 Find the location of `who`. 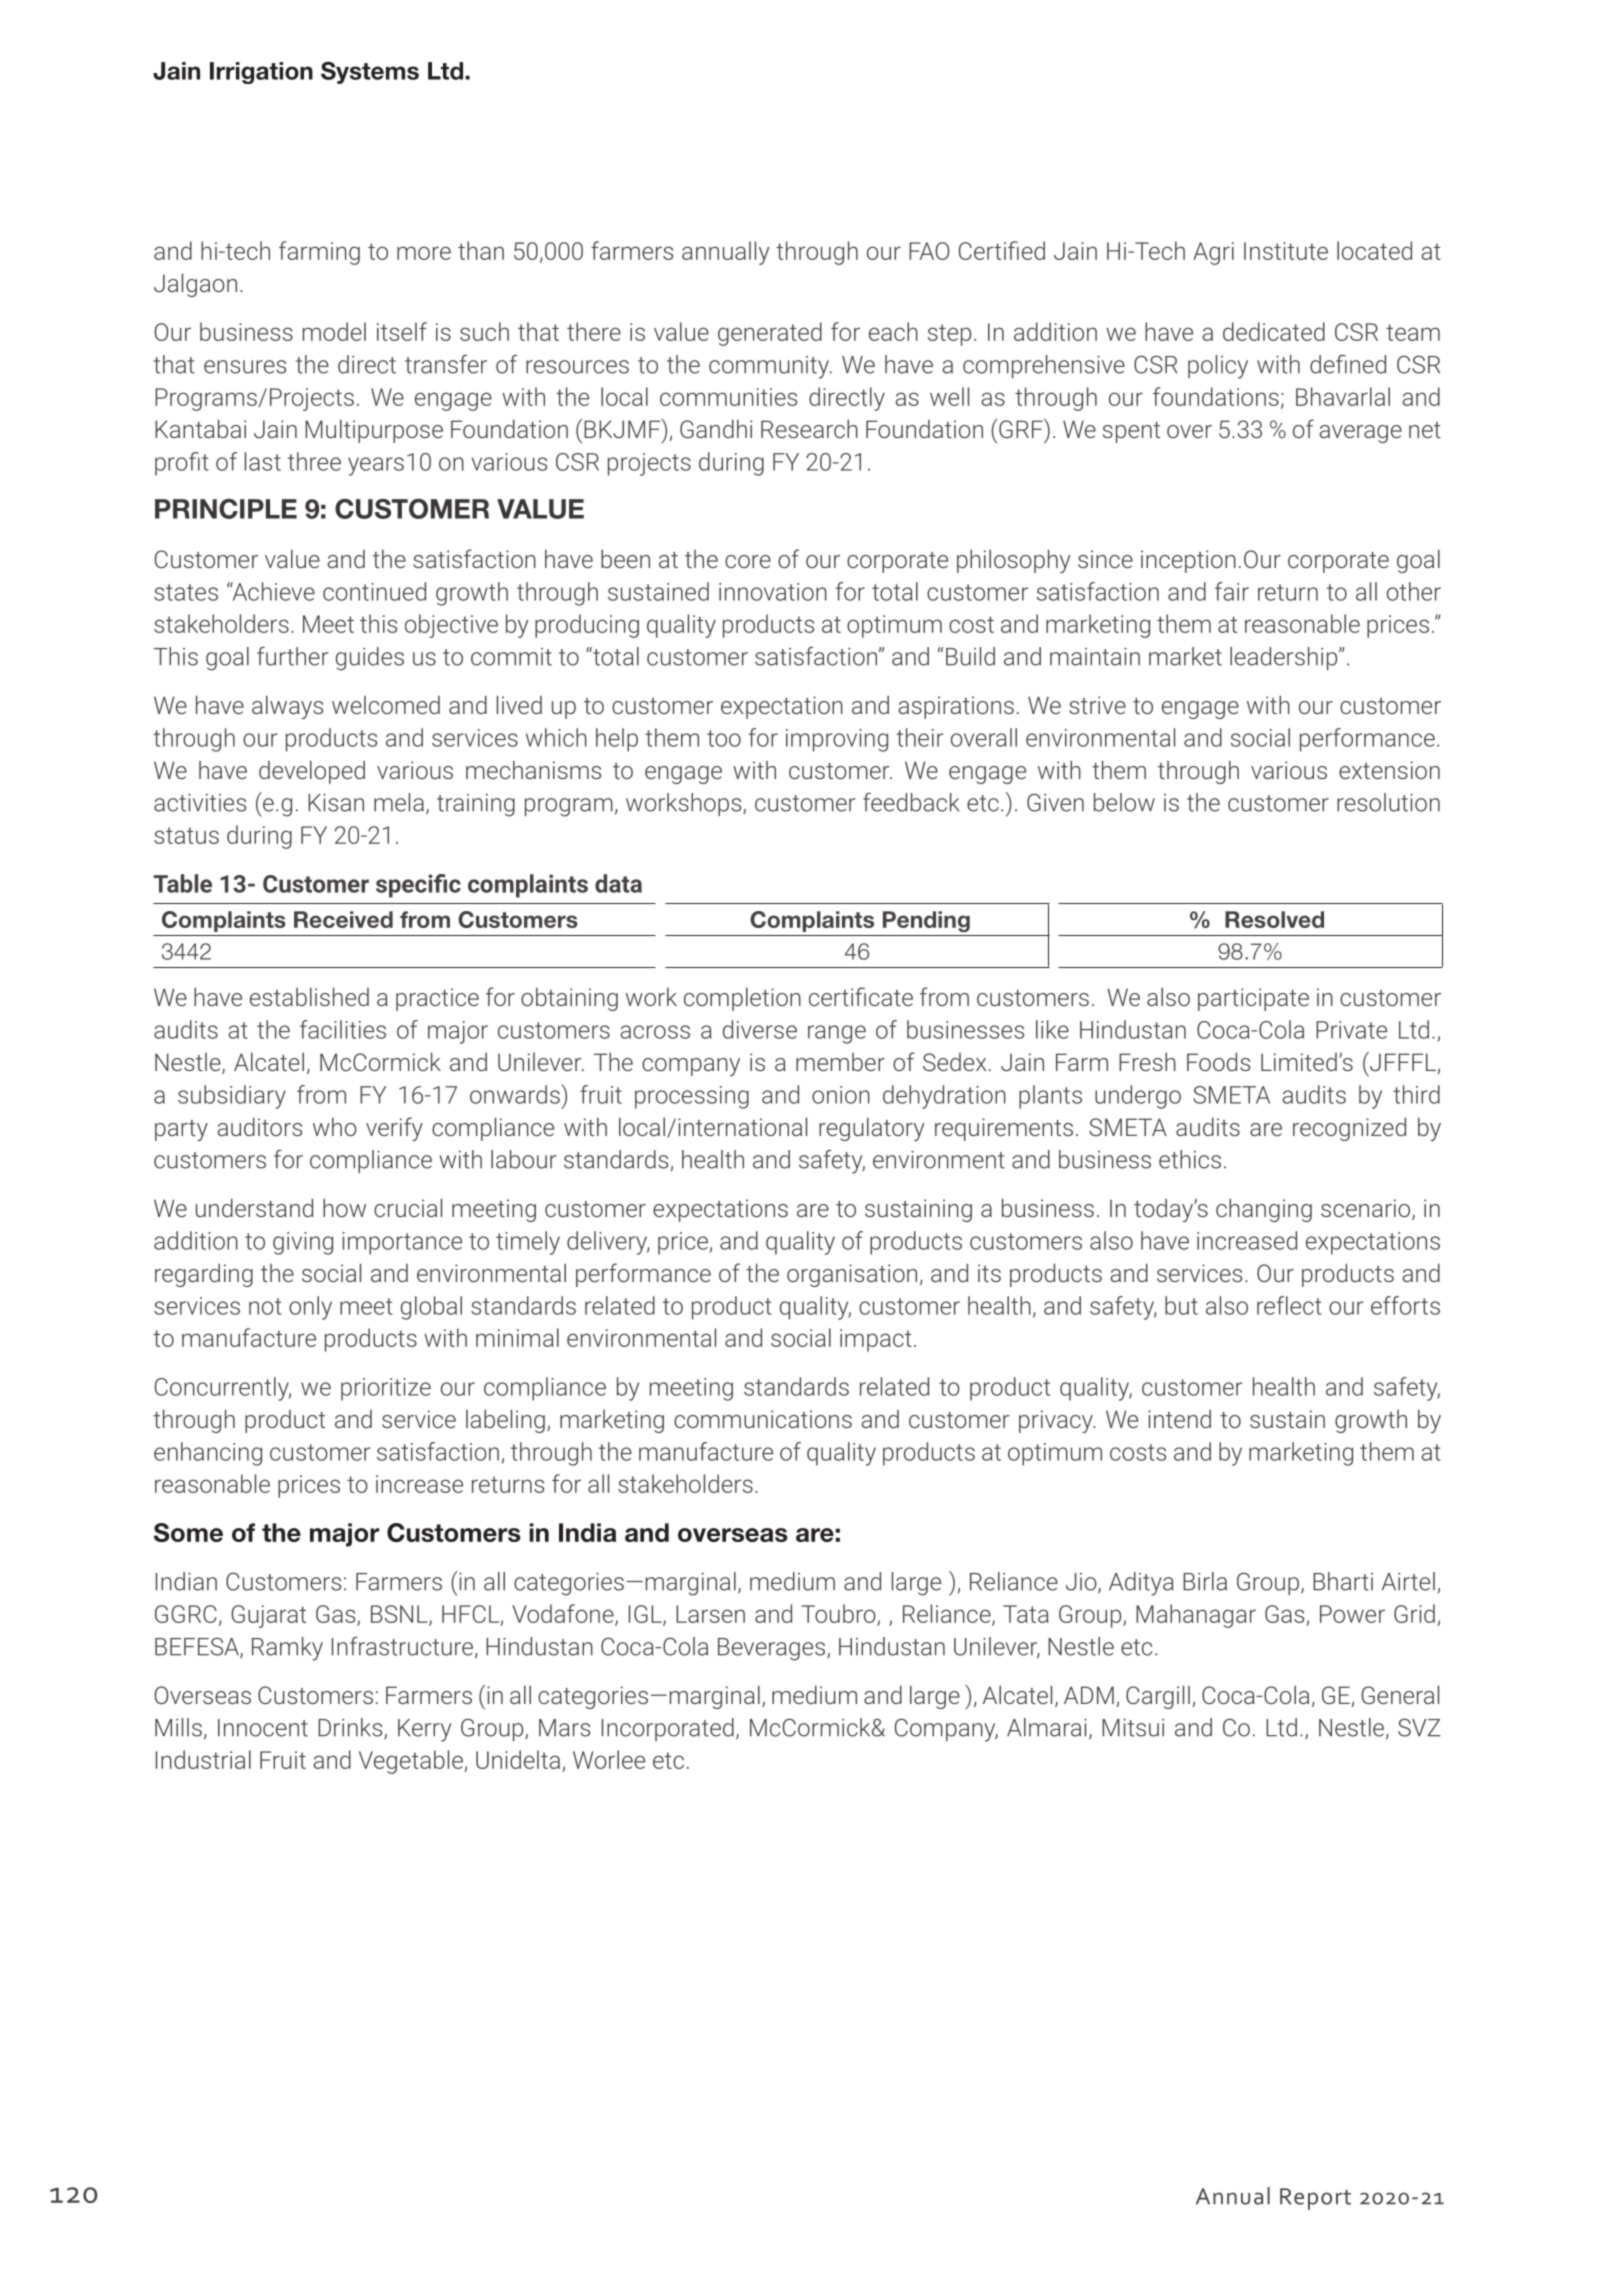

who is located at coordinates (335, 1127).
